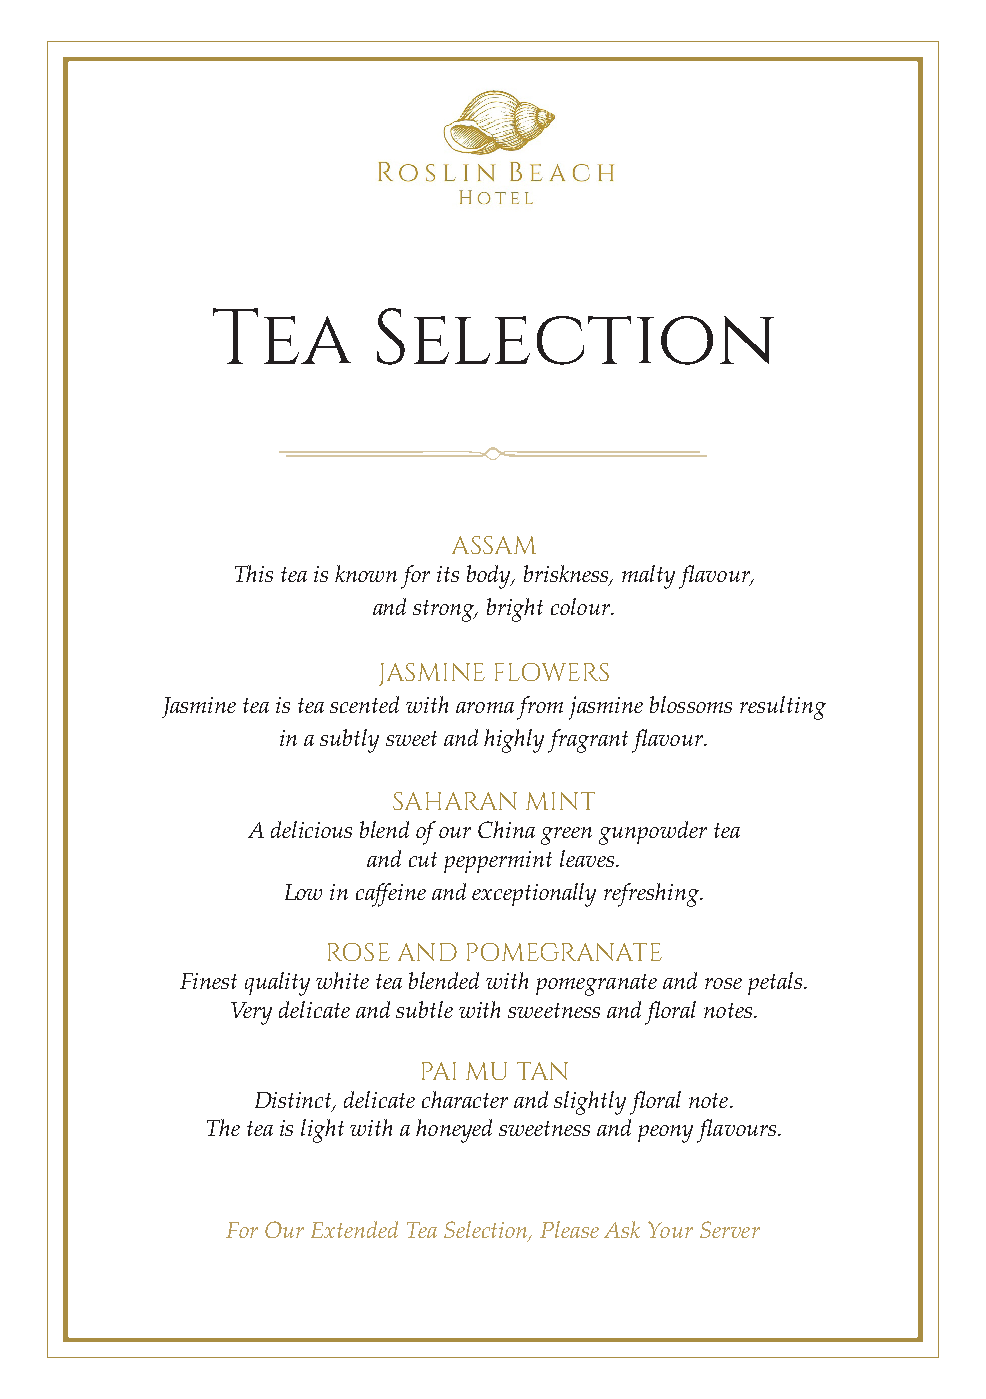  What do you see at coordinates (455, 801) in the document?
I see `SAHARAN` at bounding box center [455, 801].
